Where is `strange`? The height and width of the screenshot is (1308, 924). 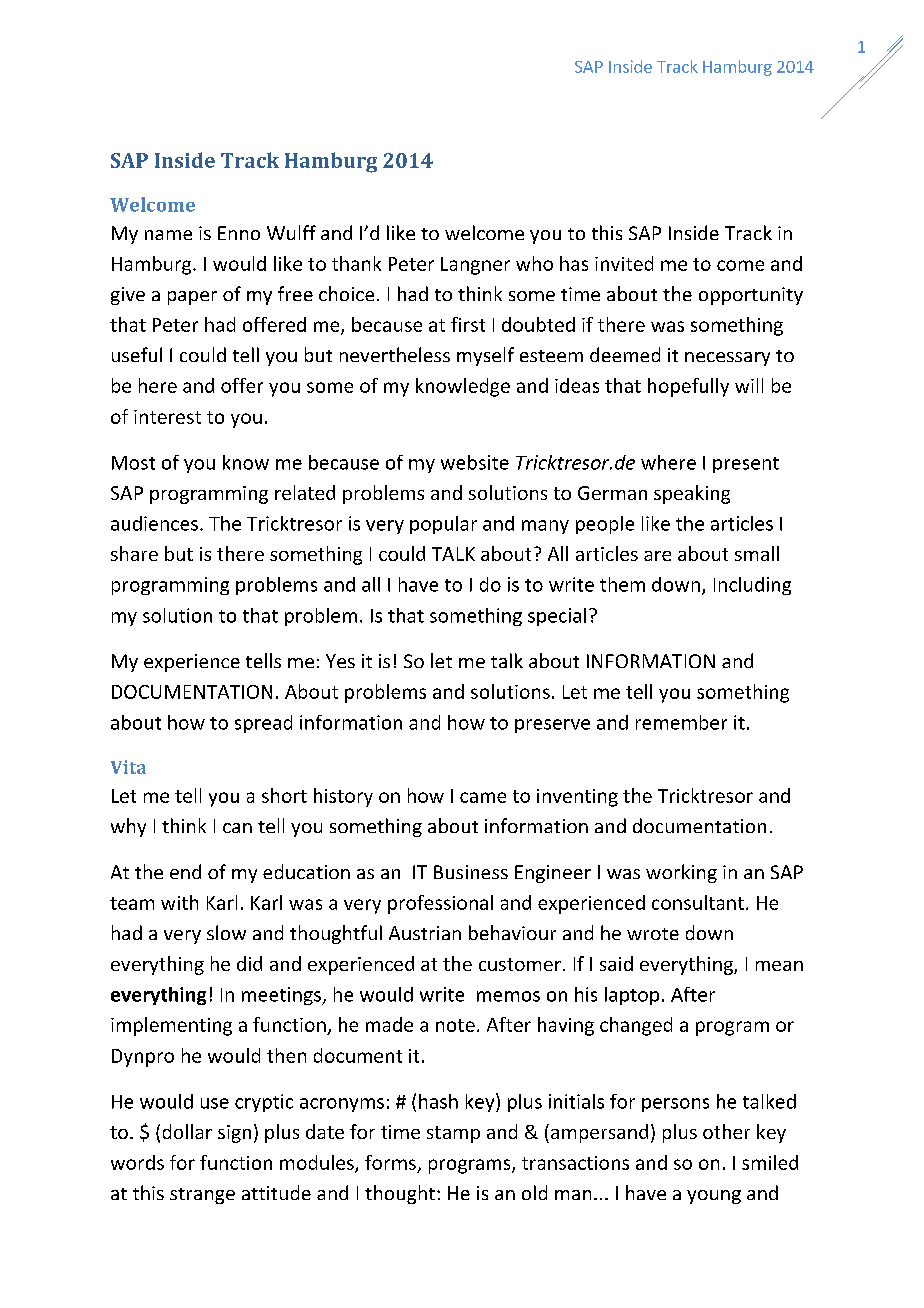 strange is located at coordinates (202, 1196).
